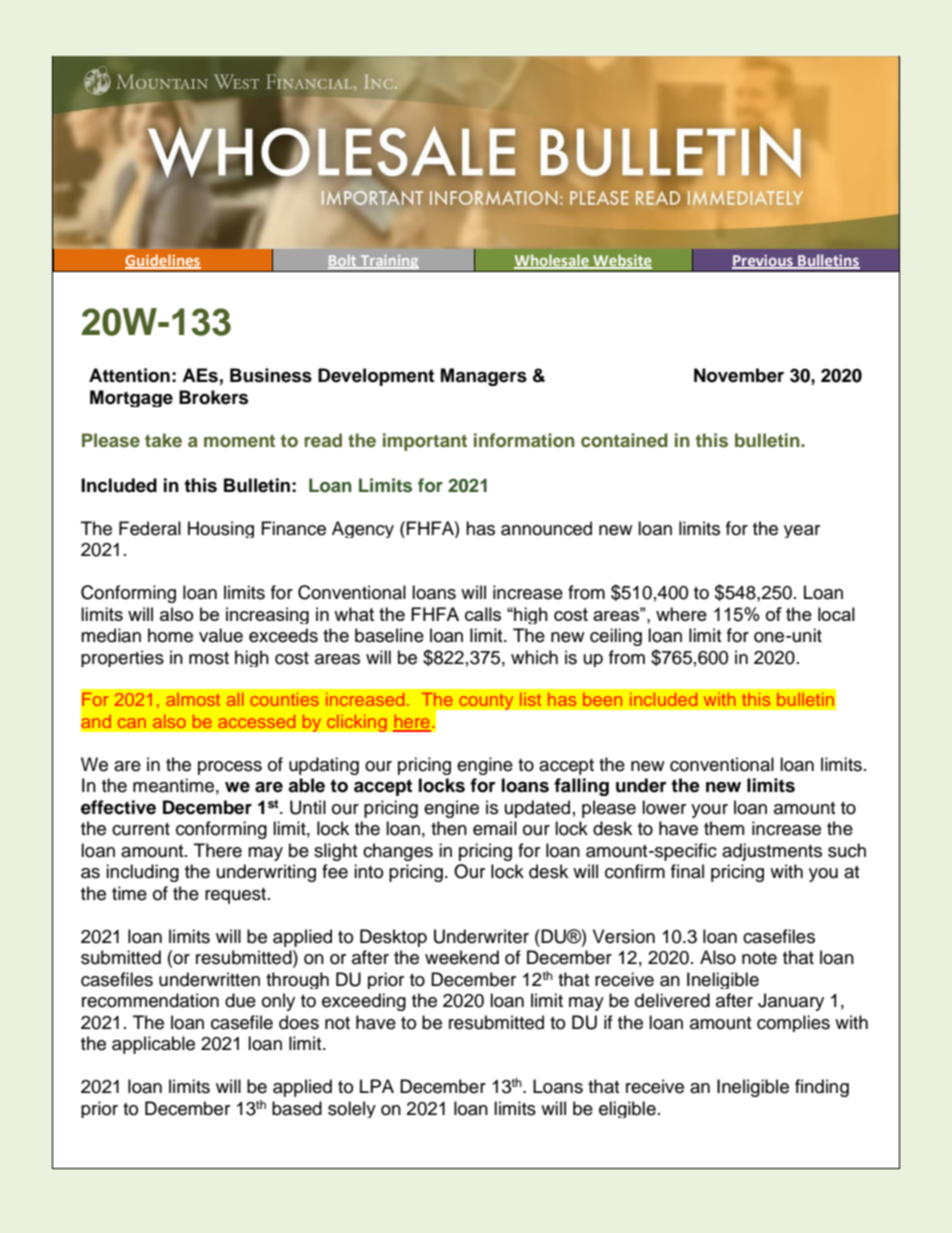 The image size is (952, 1233). Describe the element at coordinates (552, 261) in the screenshot. I see `Wholesale` at that location.
